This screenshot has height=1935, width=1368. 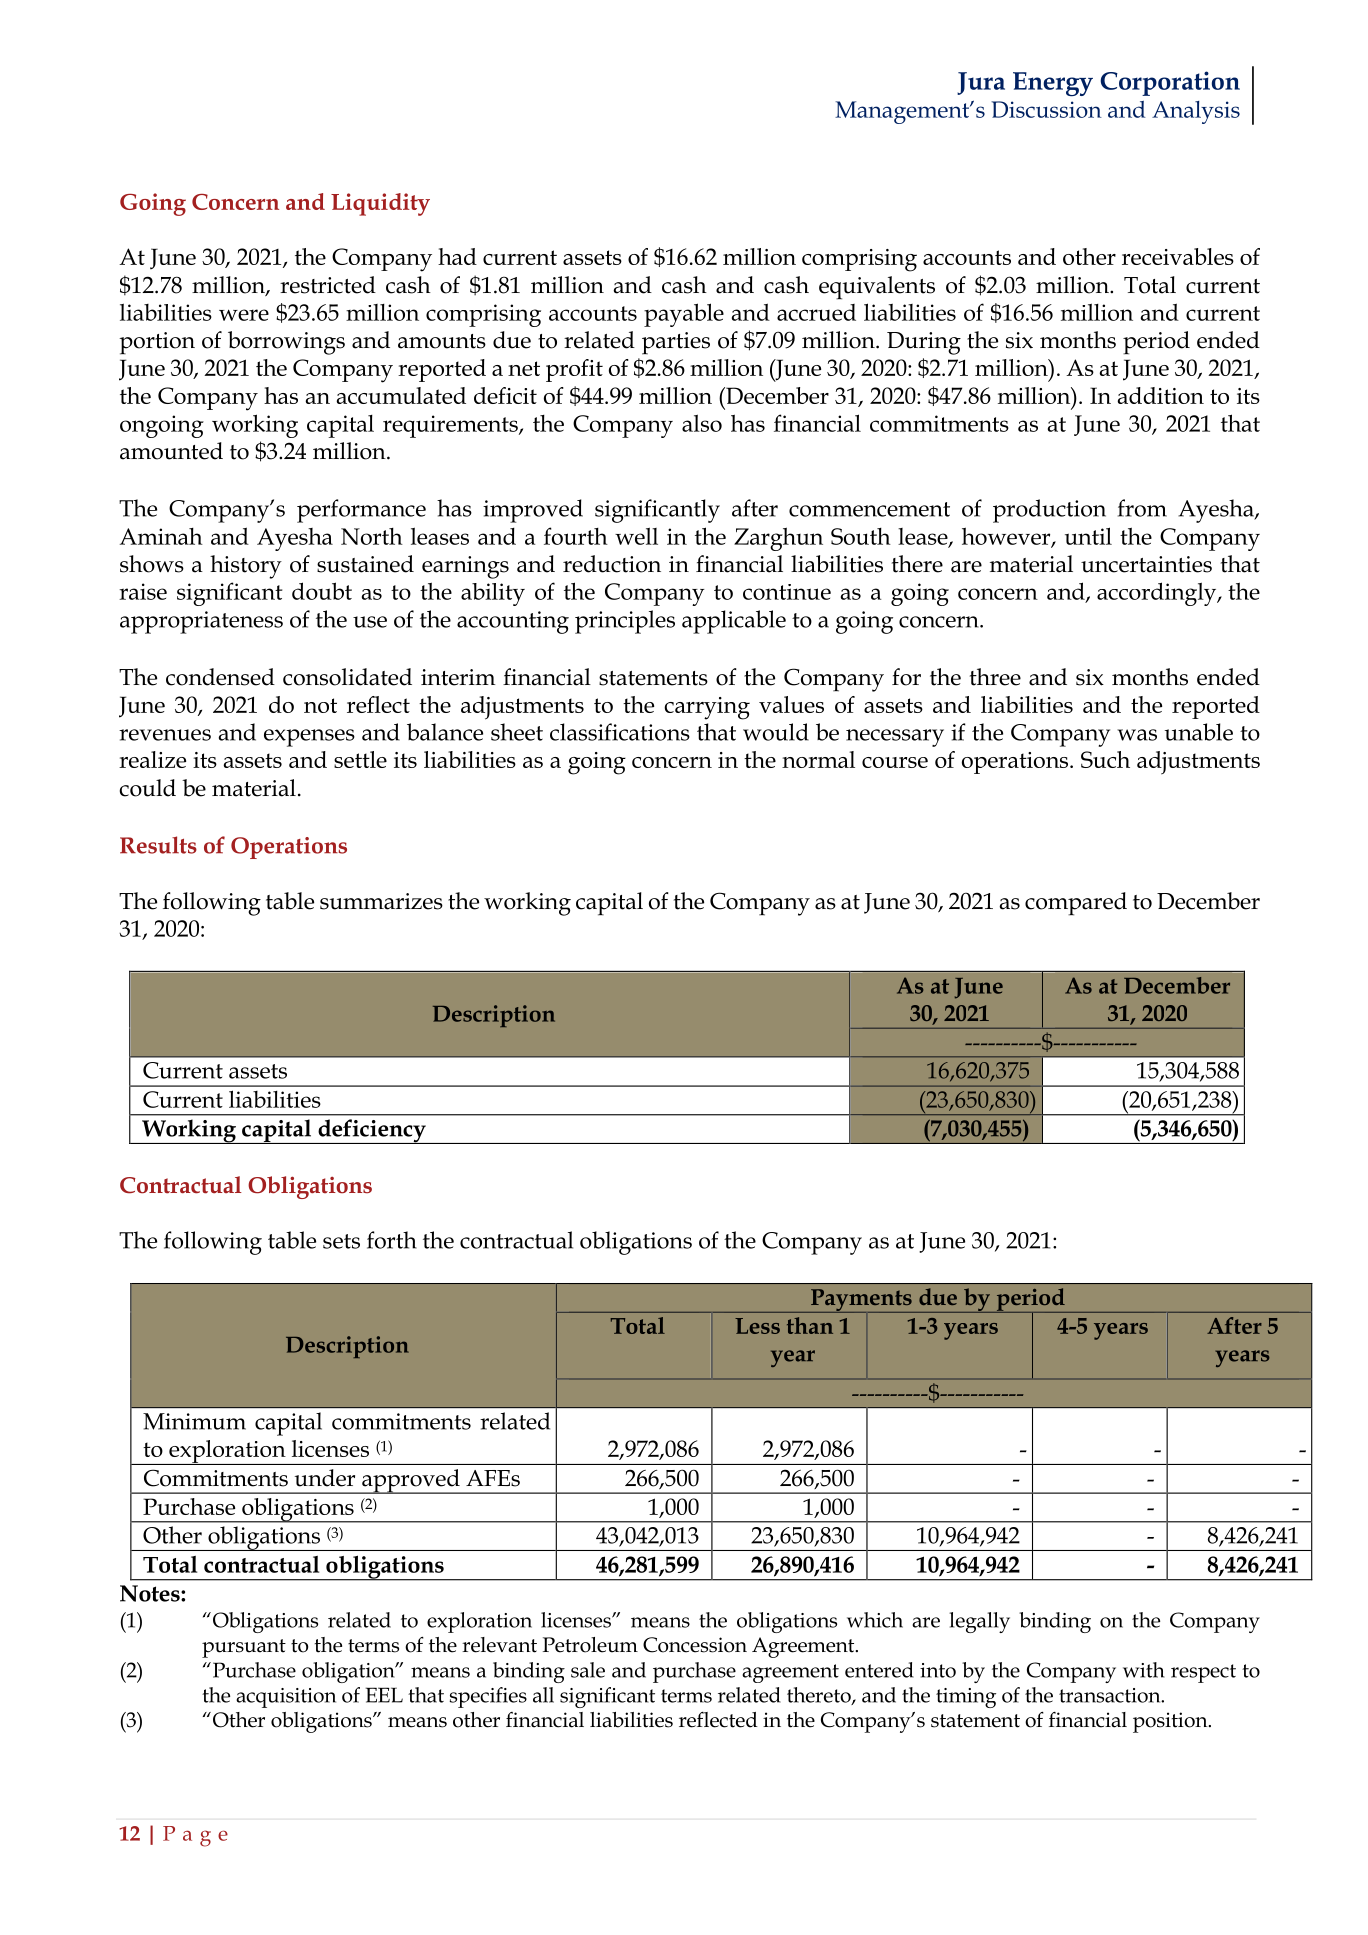 I want to click on payable, so click(x=684, y=315).
